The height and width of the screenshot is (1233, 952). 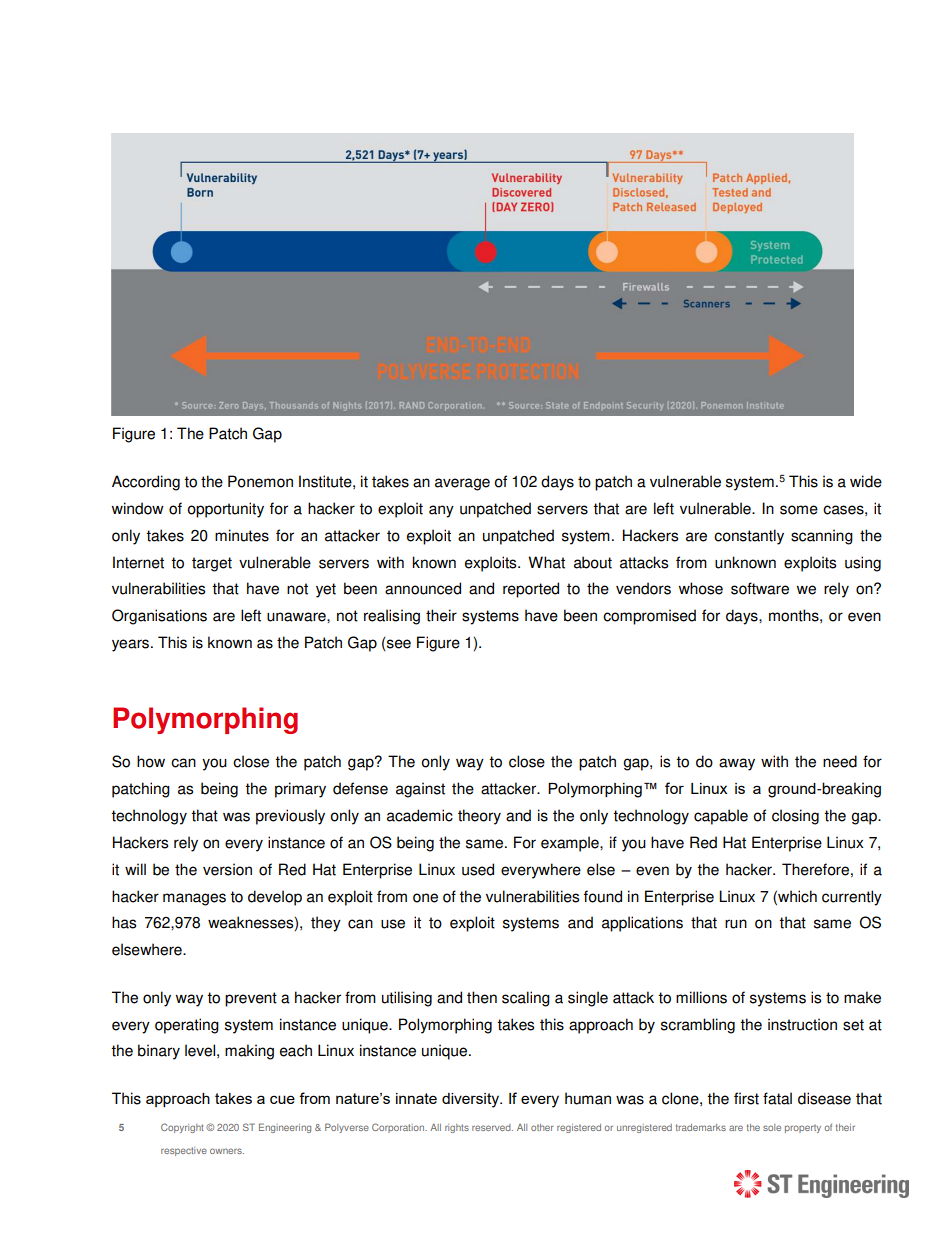 What do you see at coordinates (182, 1128) in the screenshot?
I see `Copyright` at bounding box center [182, 1128].
